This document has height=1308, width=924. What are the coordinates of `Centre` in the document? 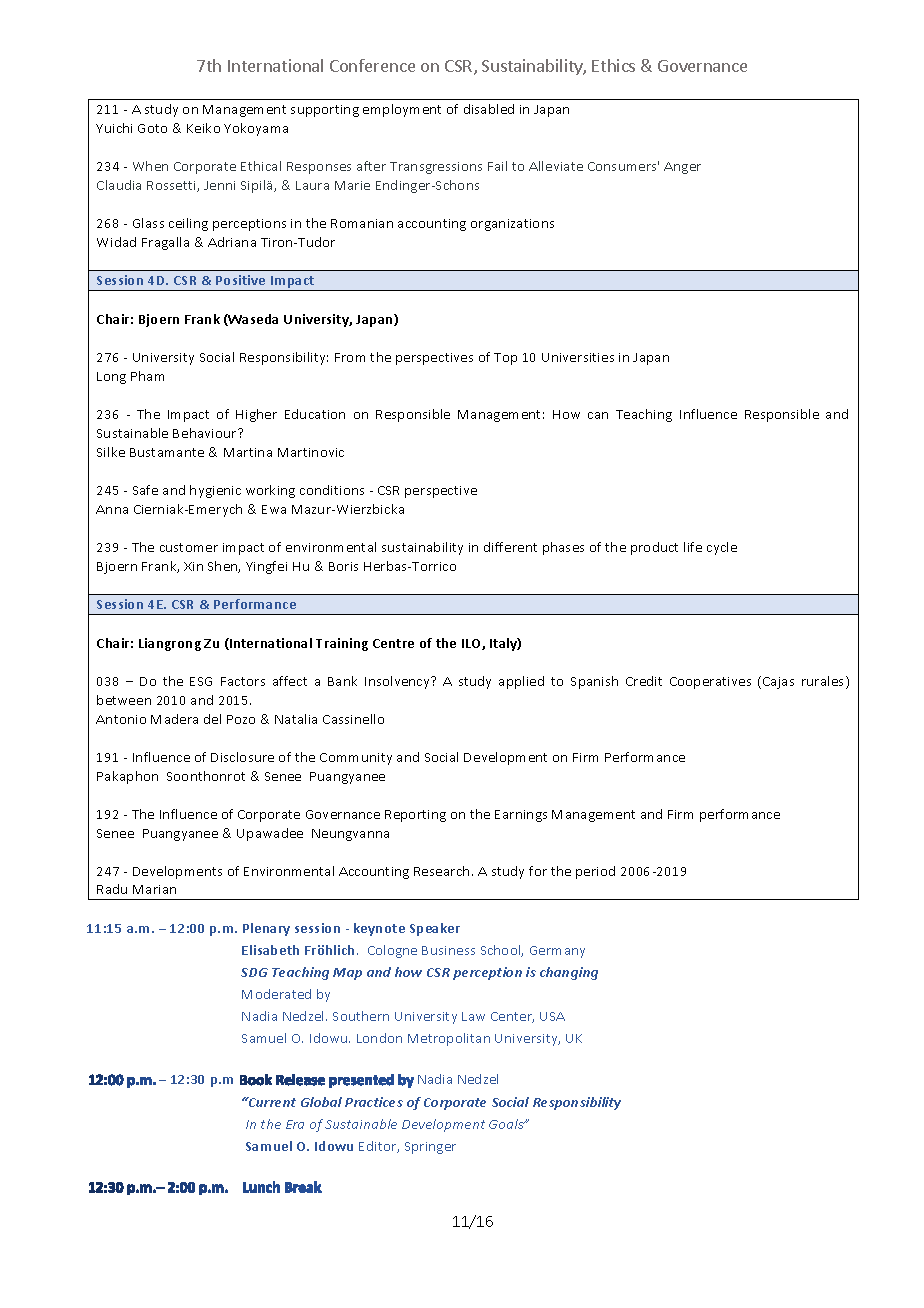 It's located at (393, 643).
